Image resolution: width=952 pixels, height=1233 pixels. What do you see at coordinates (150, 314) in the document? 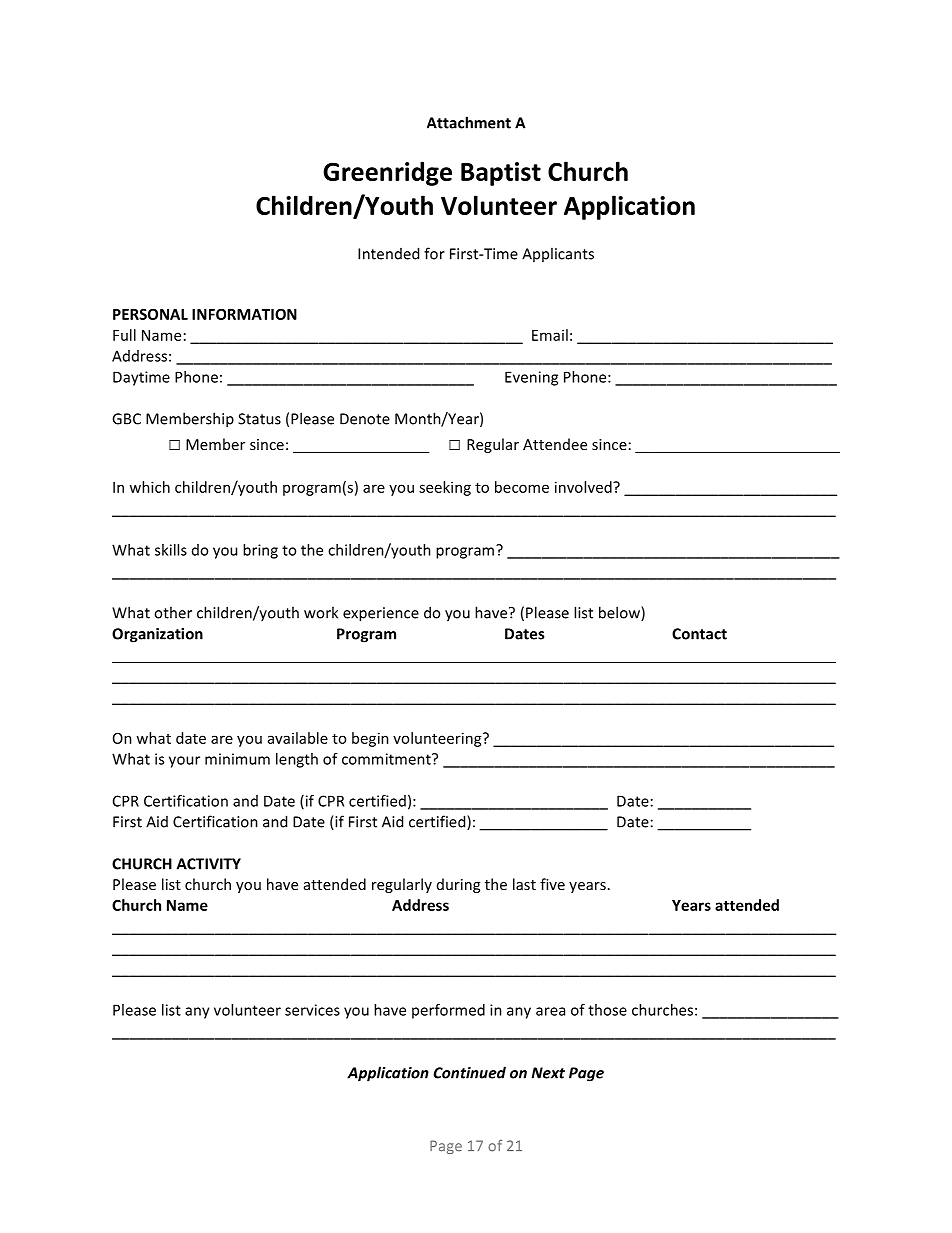
I see `PERSONAL` at bounding box center [150, 314].
